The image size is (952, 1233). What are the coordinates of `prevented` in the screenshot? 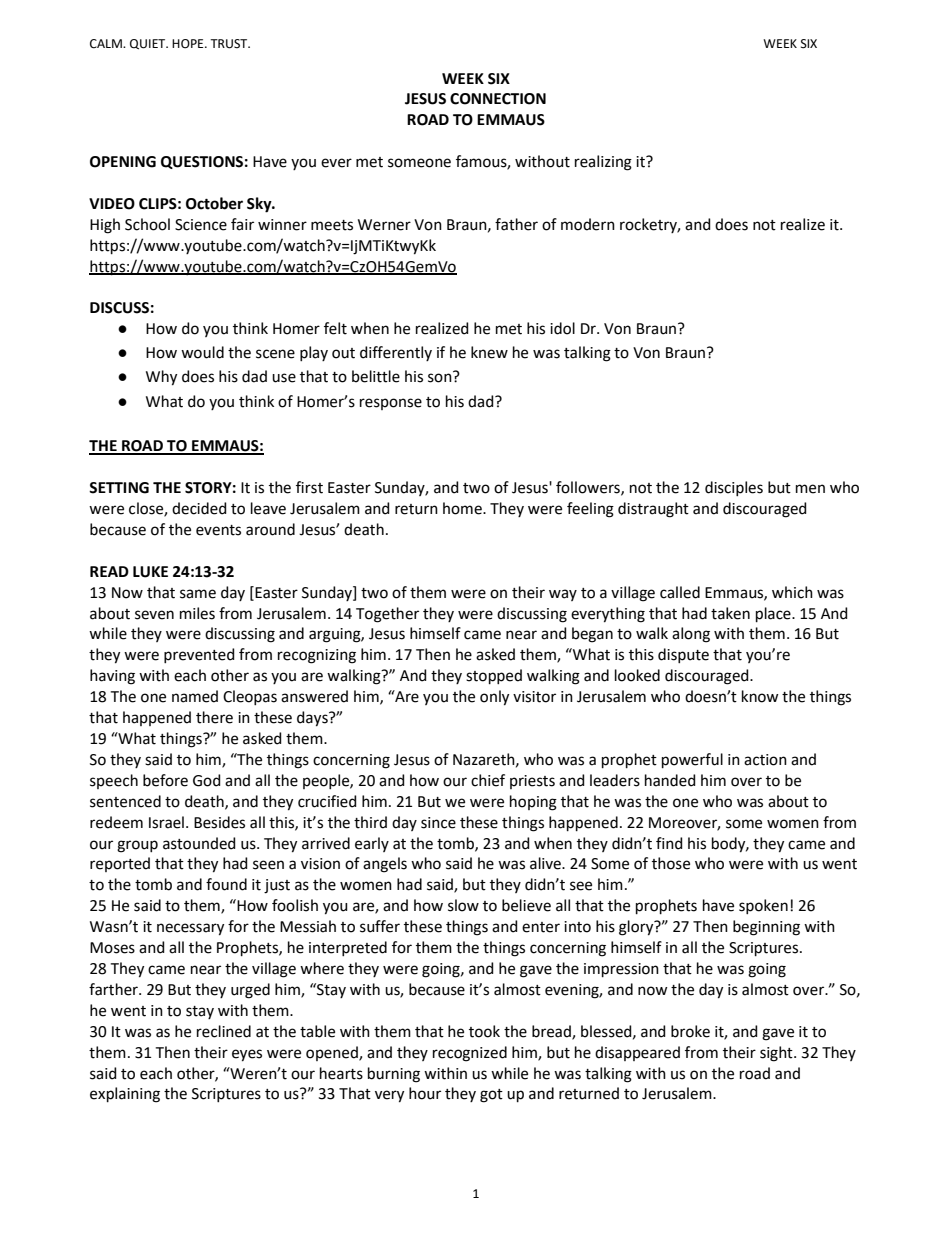 It's located at (199, 655).
